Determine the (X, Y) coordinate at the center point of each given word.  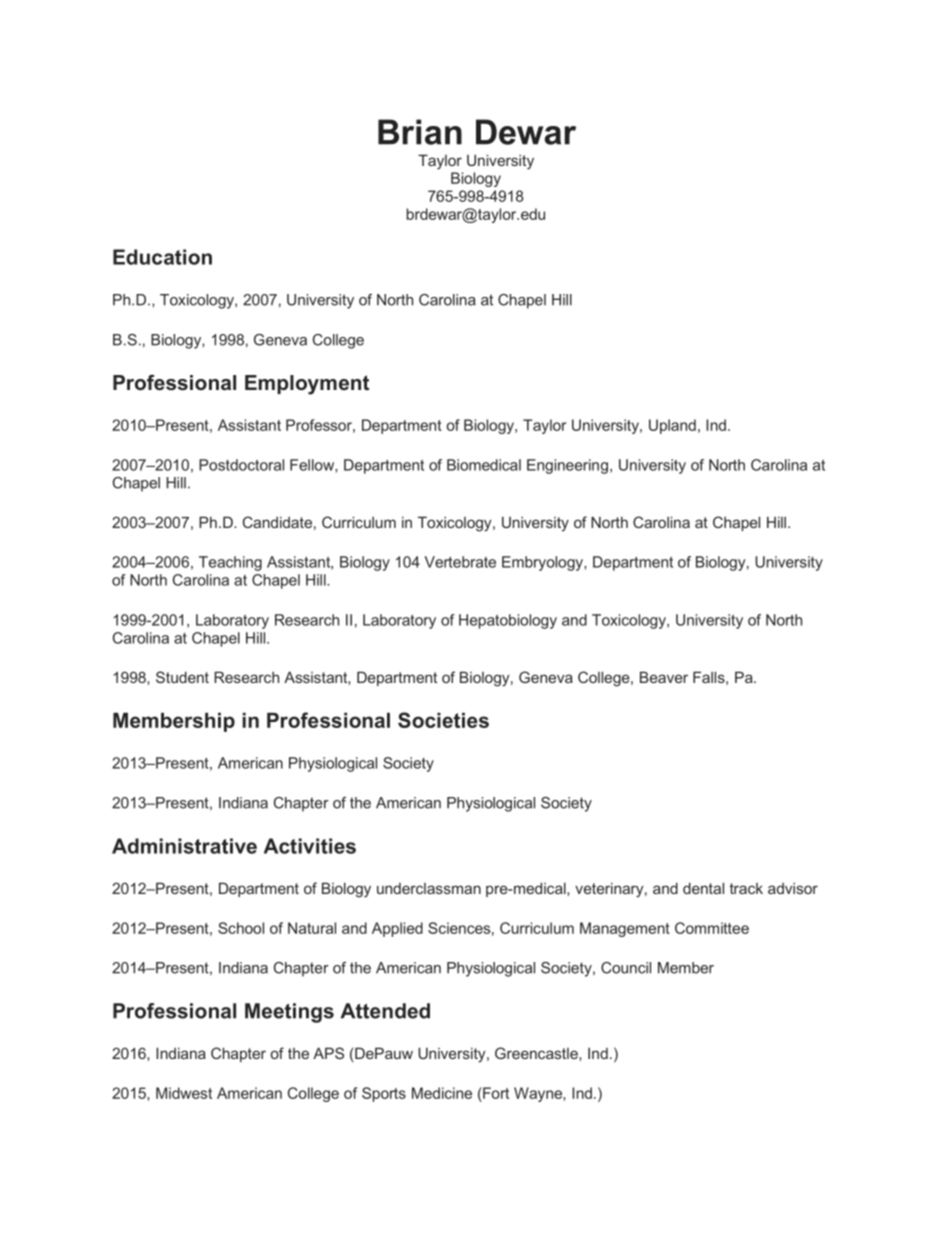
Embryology (543, 563)
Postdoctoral (241, 465)
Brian (420, 132)
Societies (443, 720)
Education (162, 257)
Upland (672, 426)
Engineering (567, 466)
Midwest (184, 1093)
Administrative (184, 846)
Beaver (664, 677)
